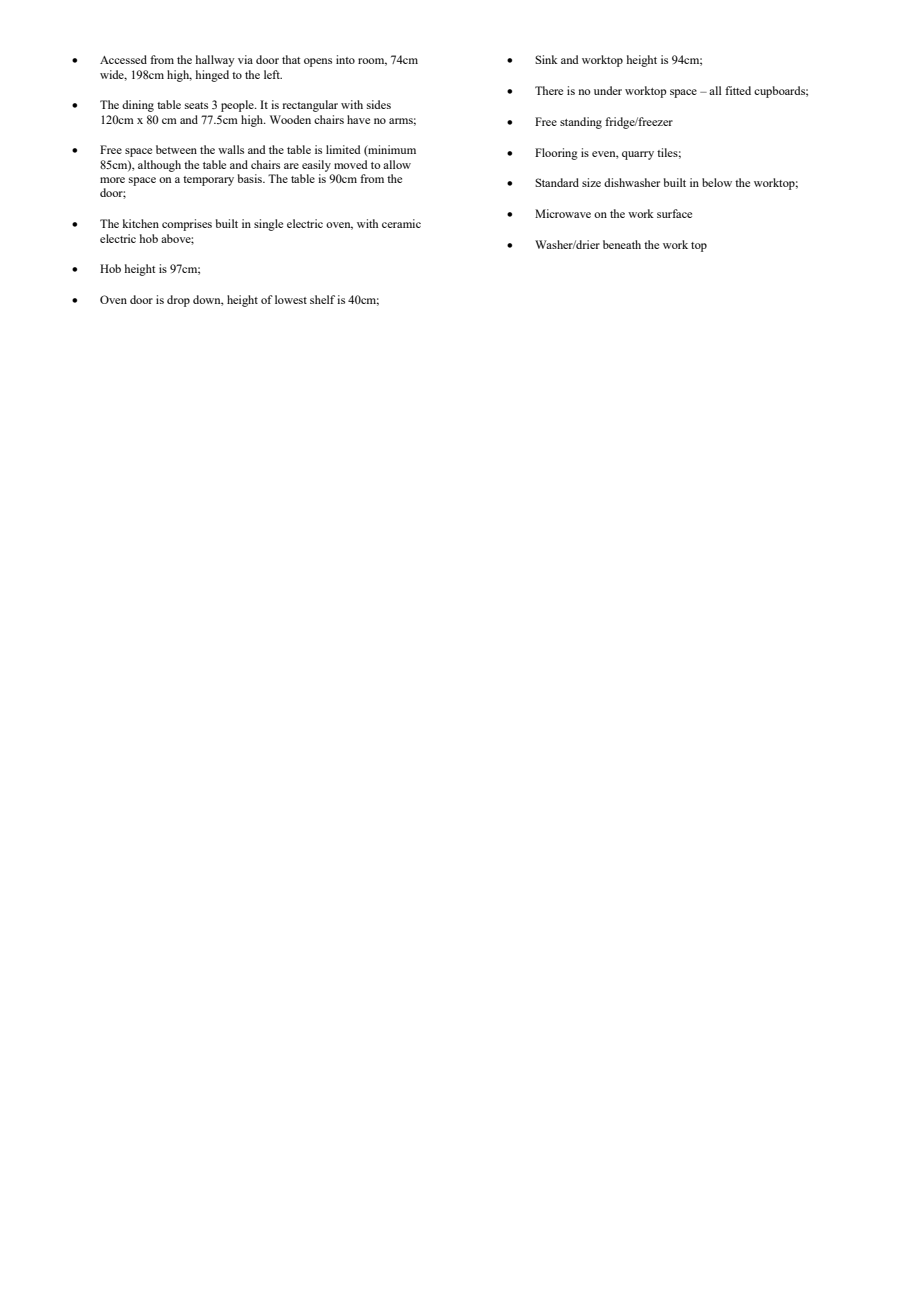  What do you see at coordinates (345, 59) in the screenshot?
I see `into` at bounding box center [345, 59].
